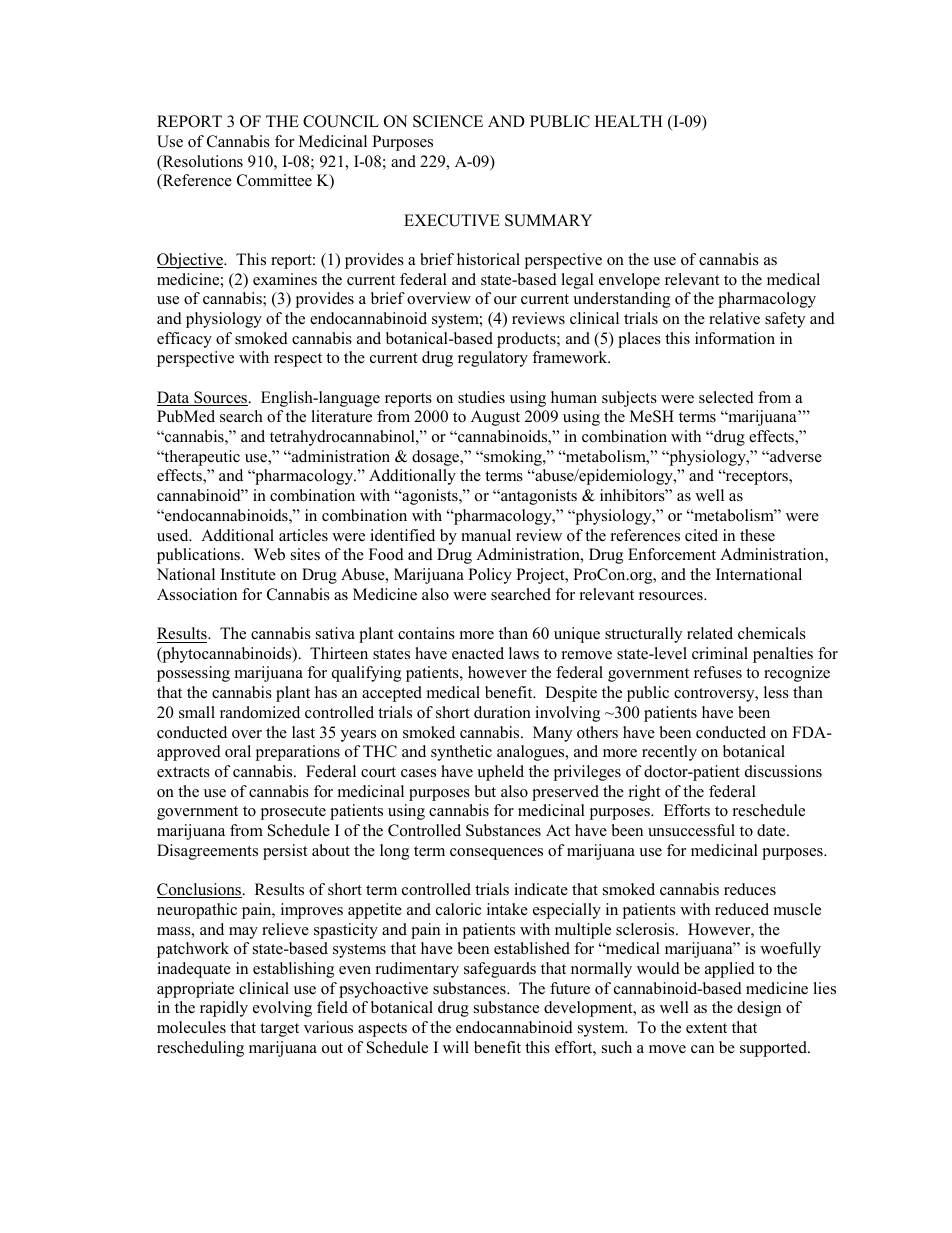  What do you see at coordinates (502, 712) in the image?
I see `duration` at bounding box center [502, 712].
